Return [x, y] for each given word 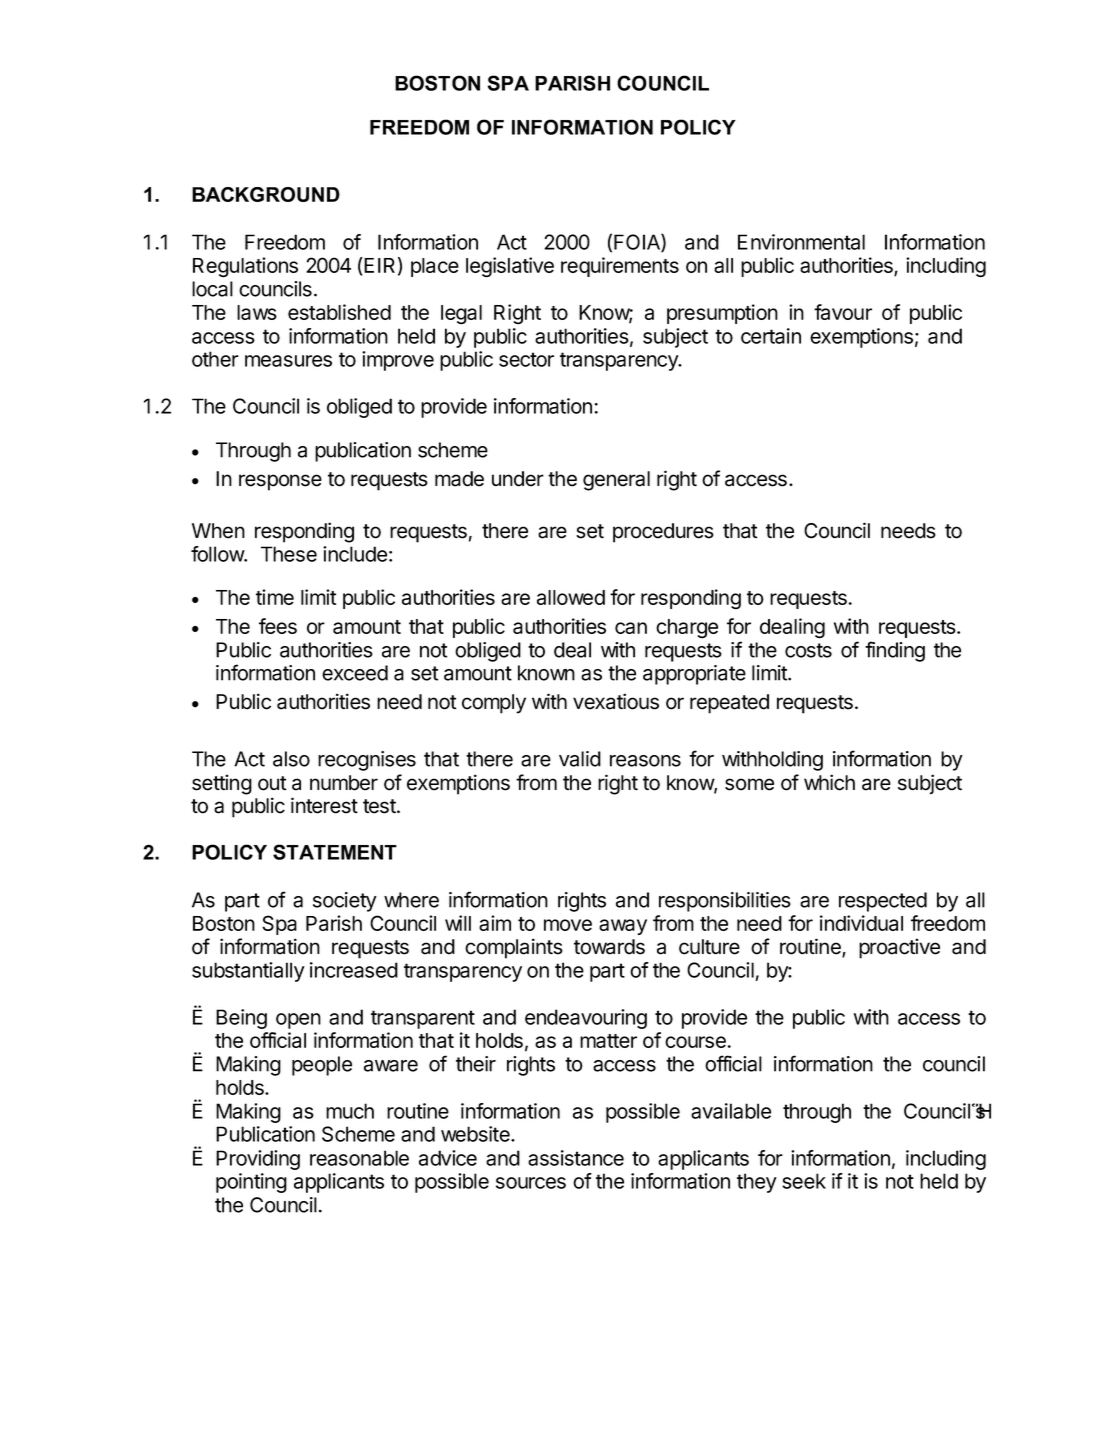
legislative [510, 267]
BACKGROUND [266, 194]
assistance [576, 1158]
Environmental [801, 242]
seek [804, 1181]
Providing [258, 1160]
